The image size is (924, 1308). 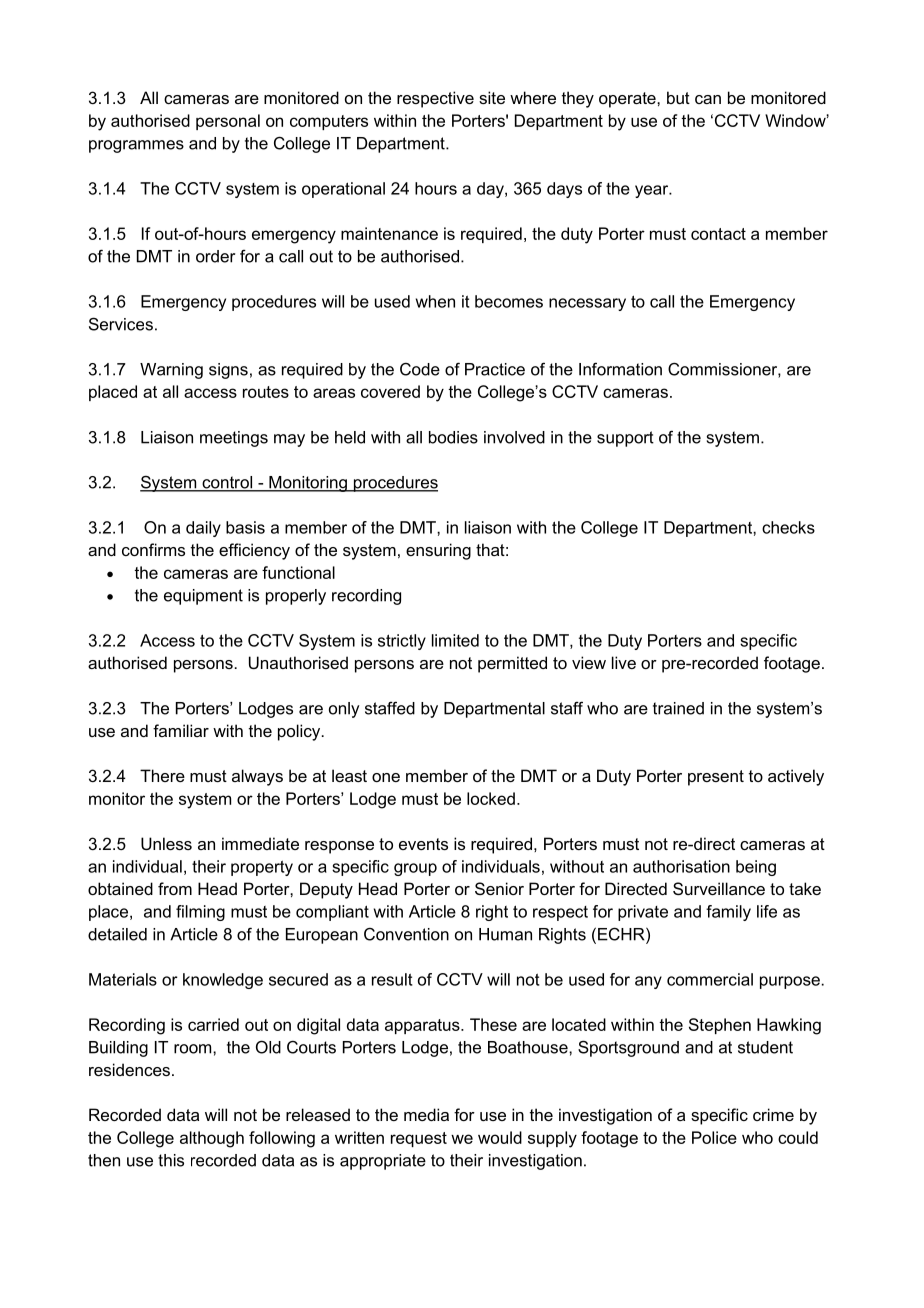 I want to click on locked, so click(x=491, y=798).
